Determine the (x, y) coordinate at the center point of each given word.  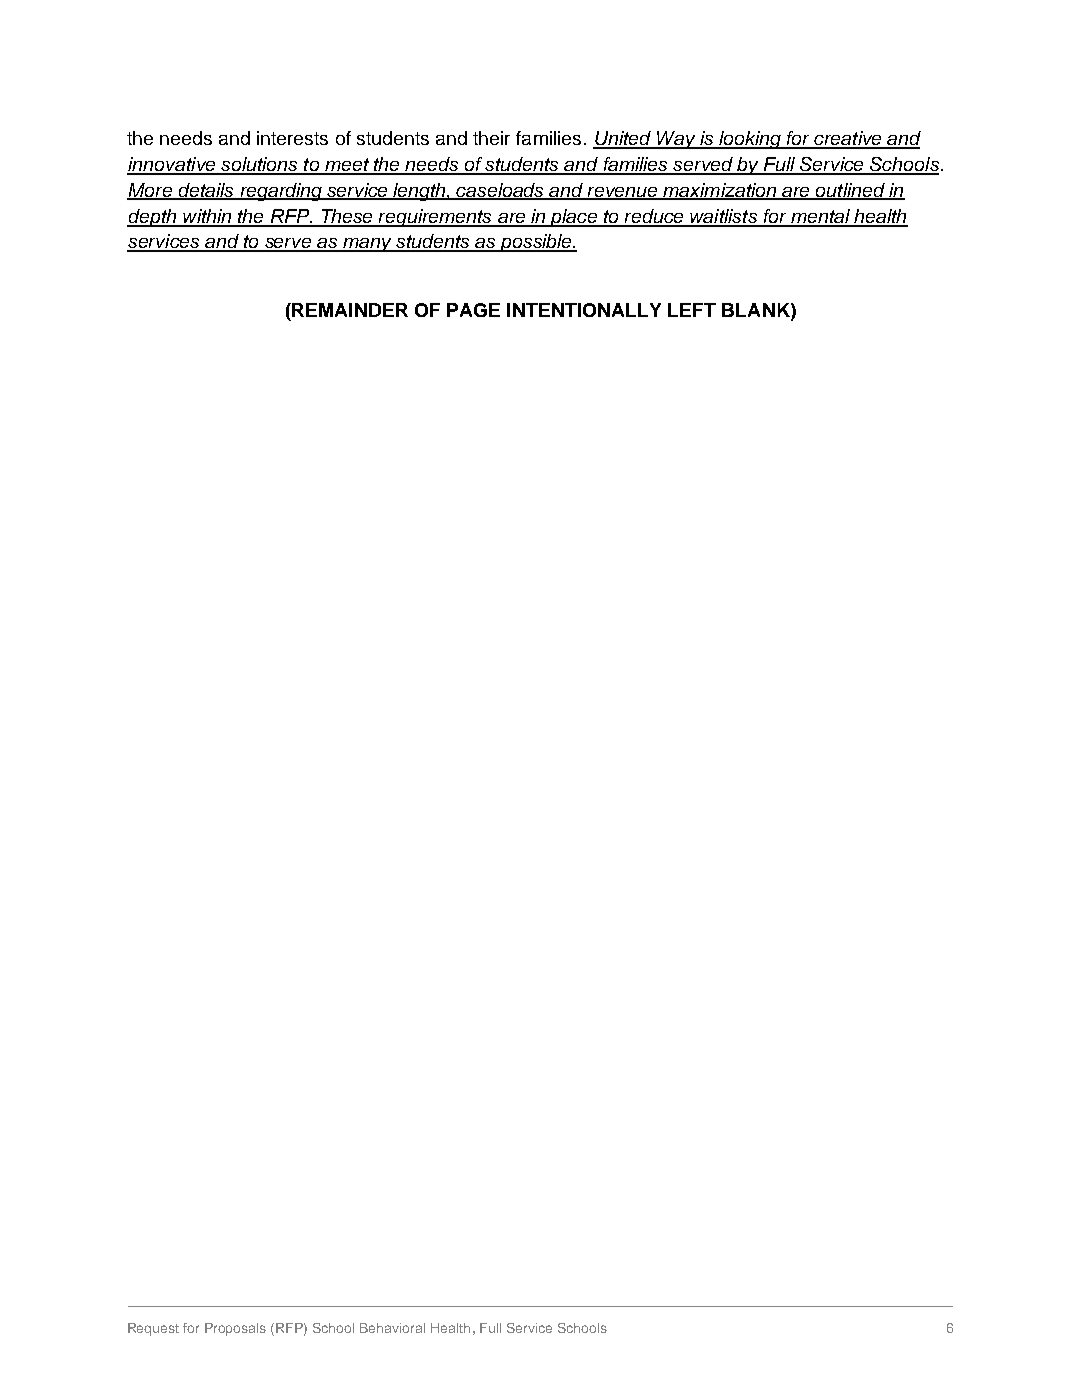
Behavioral (392, 1328)
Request (153, 1329)
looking (750, 140)
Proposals (235, 1329)
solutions (259, 165)
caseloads (501, 191)
